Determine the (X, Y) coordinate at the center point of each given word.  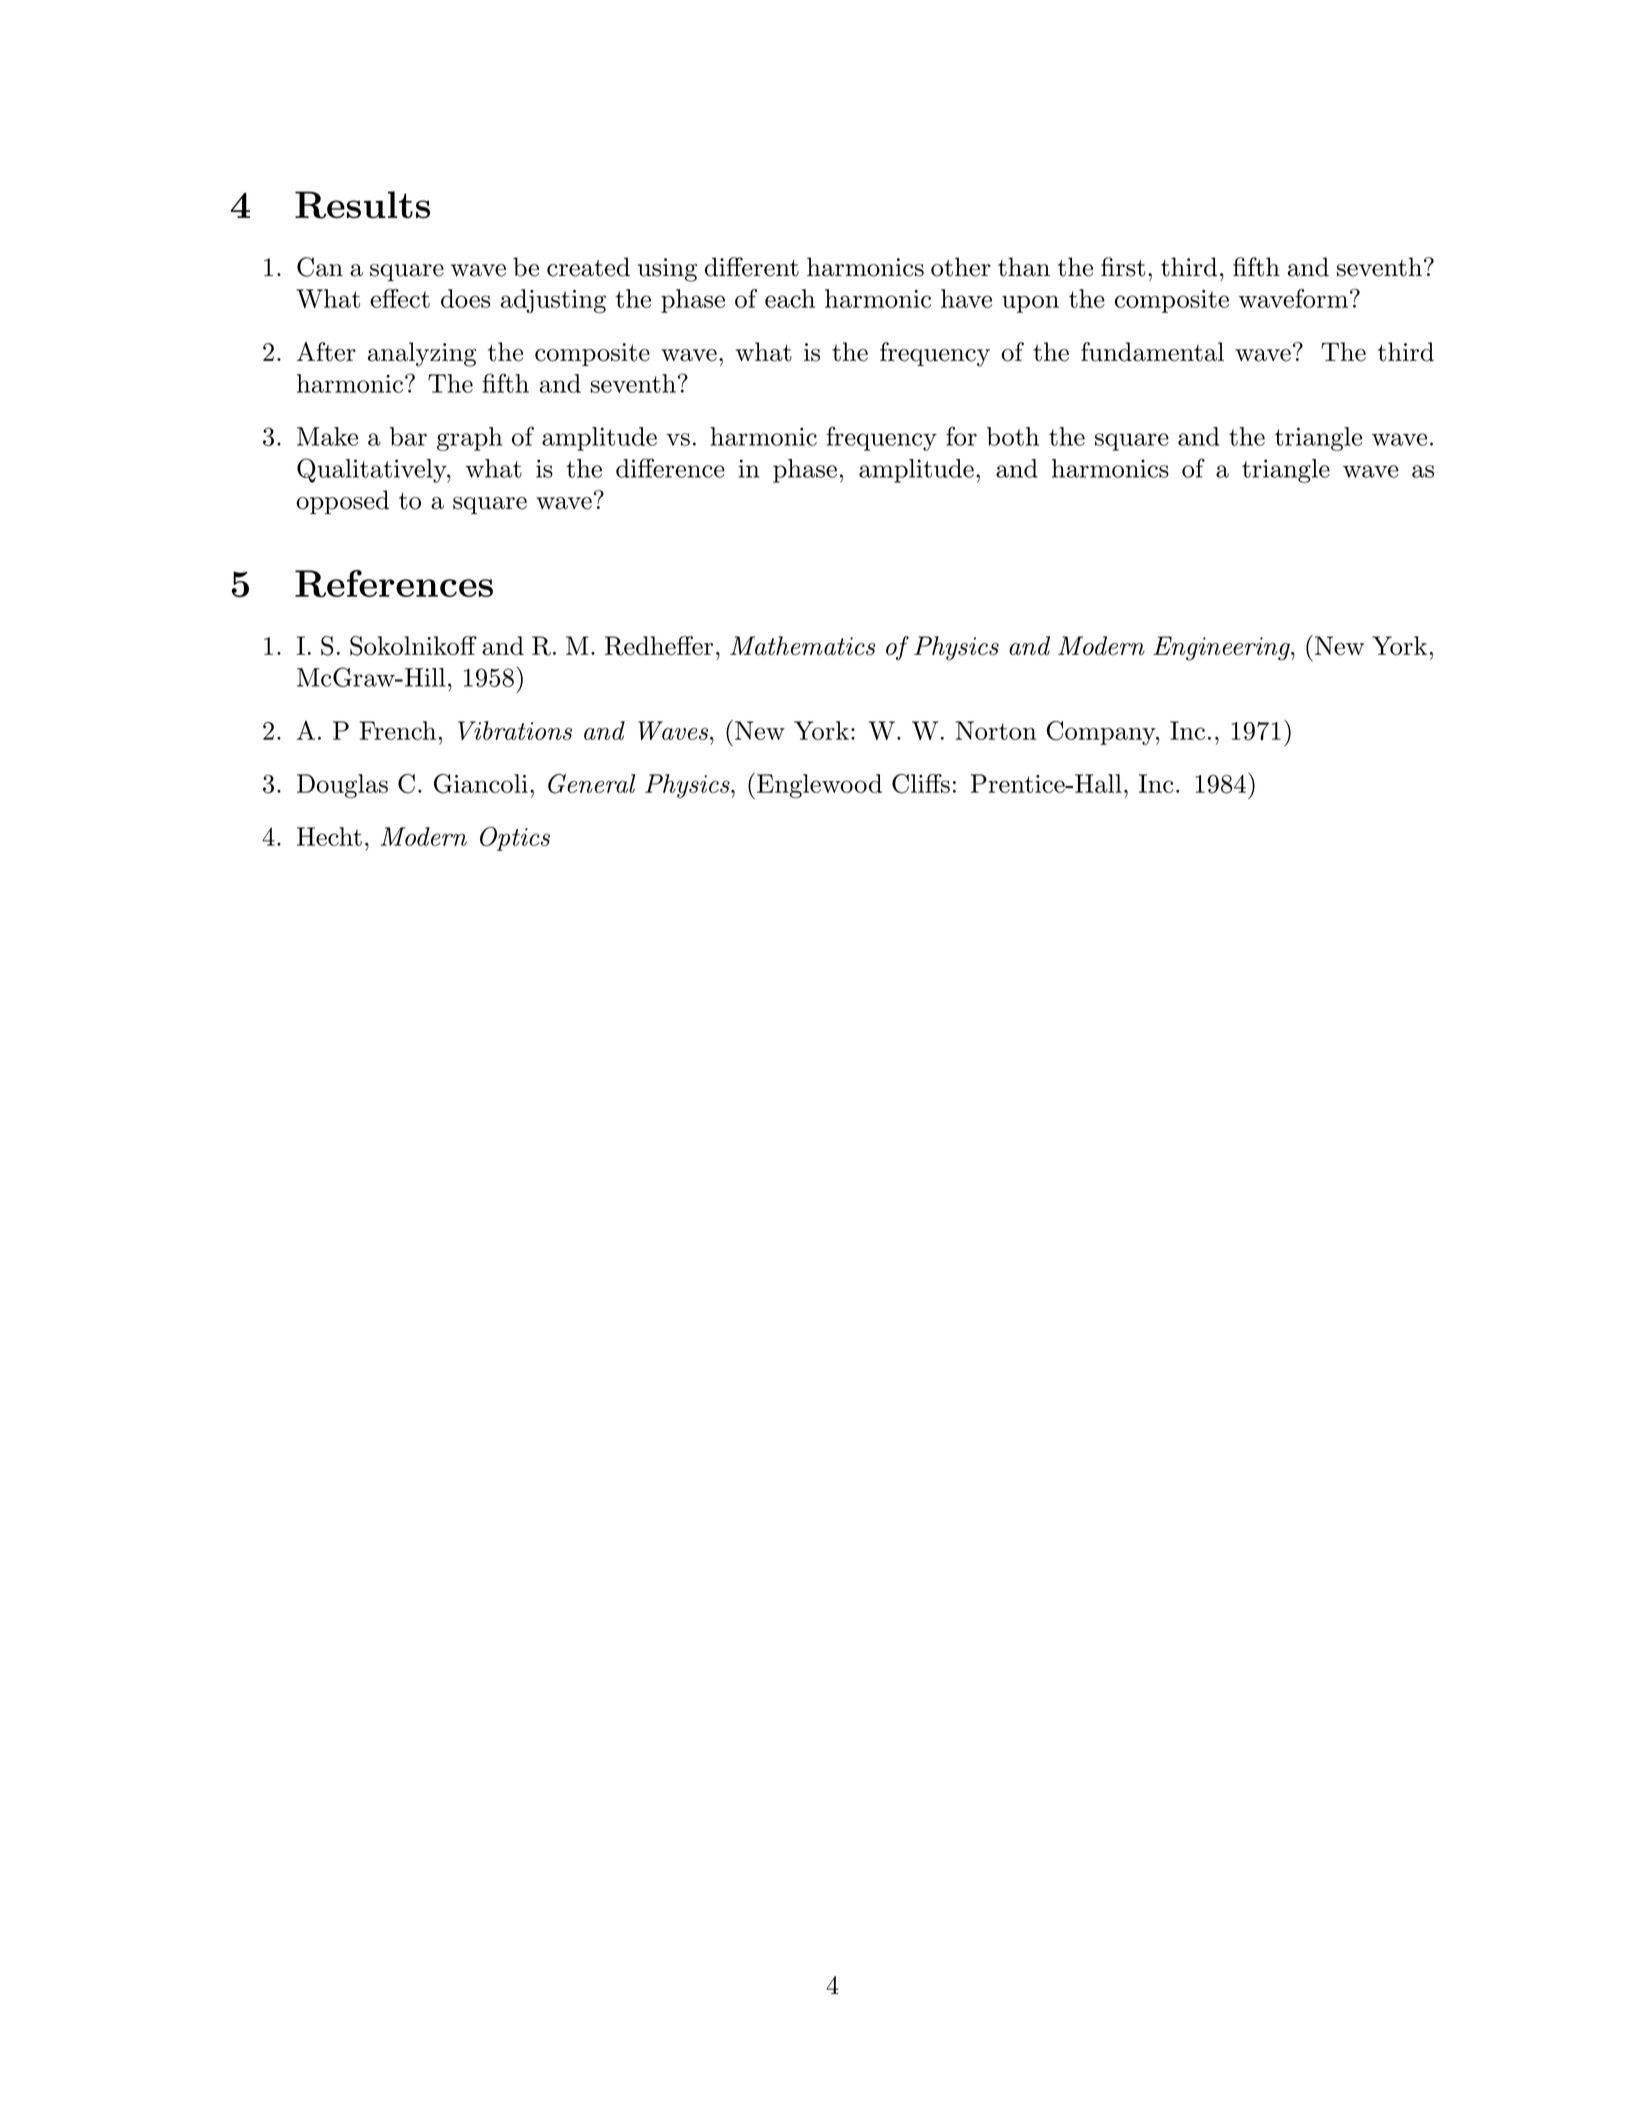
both (1013, 436)
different (752, 267)
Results (362, 205)
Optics (515, 839)
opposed (342, 502)
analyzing (422, 354)
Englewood (819, 786)
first (1123, 267)
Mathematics (802, 645)
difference (670, 468)
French (397, 730)
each (790, 298)
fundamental (1152, 352)
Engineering (1222, 648)
